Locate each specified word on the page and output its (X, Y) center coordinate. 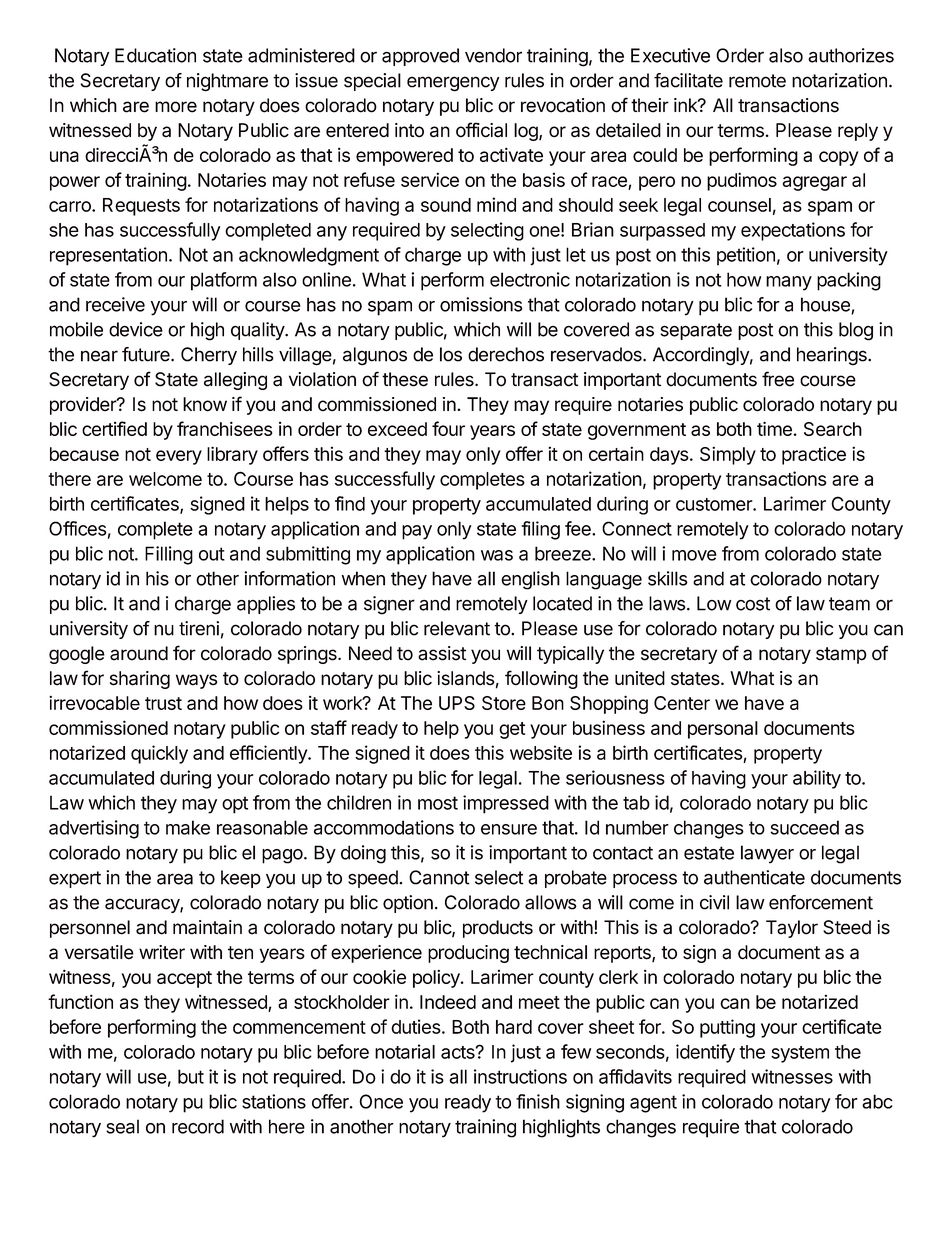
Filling (169, 555)
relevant (457, 628)
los (451, 354)
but (191, 1076)
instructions (520, 1076)
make (188, 827)
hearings (833, 356)
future (147, 354)
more (176, 107)
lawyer (767, 854)
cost (753, 604)
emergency (453, 84)
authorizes (851, 55)
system (800, 1054)
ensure (509, 829)
